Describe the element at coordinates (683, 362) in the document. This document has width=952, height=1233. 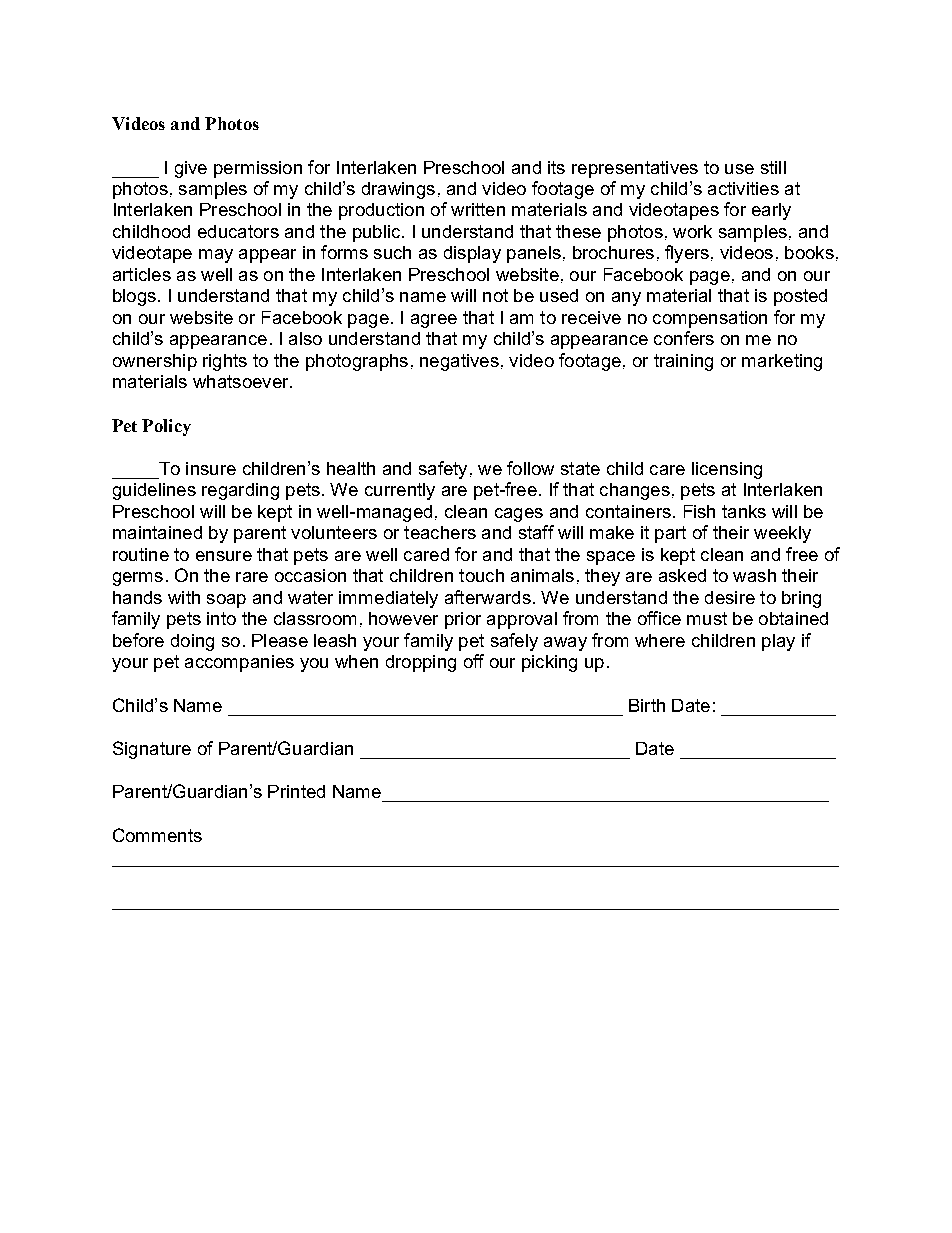
I see `training` at that location.
